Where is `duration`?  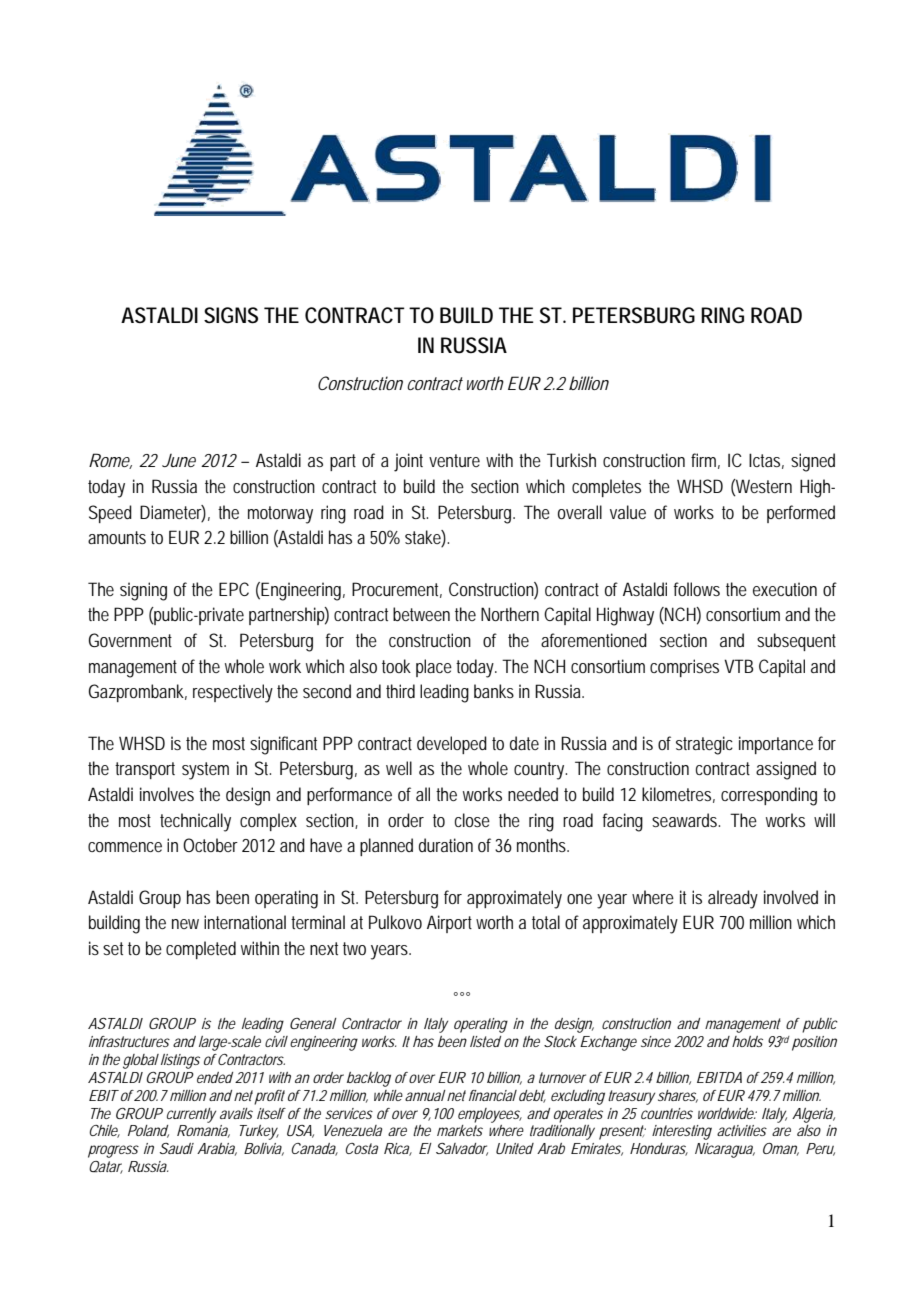
duration is located at coordinates (446, 845).
